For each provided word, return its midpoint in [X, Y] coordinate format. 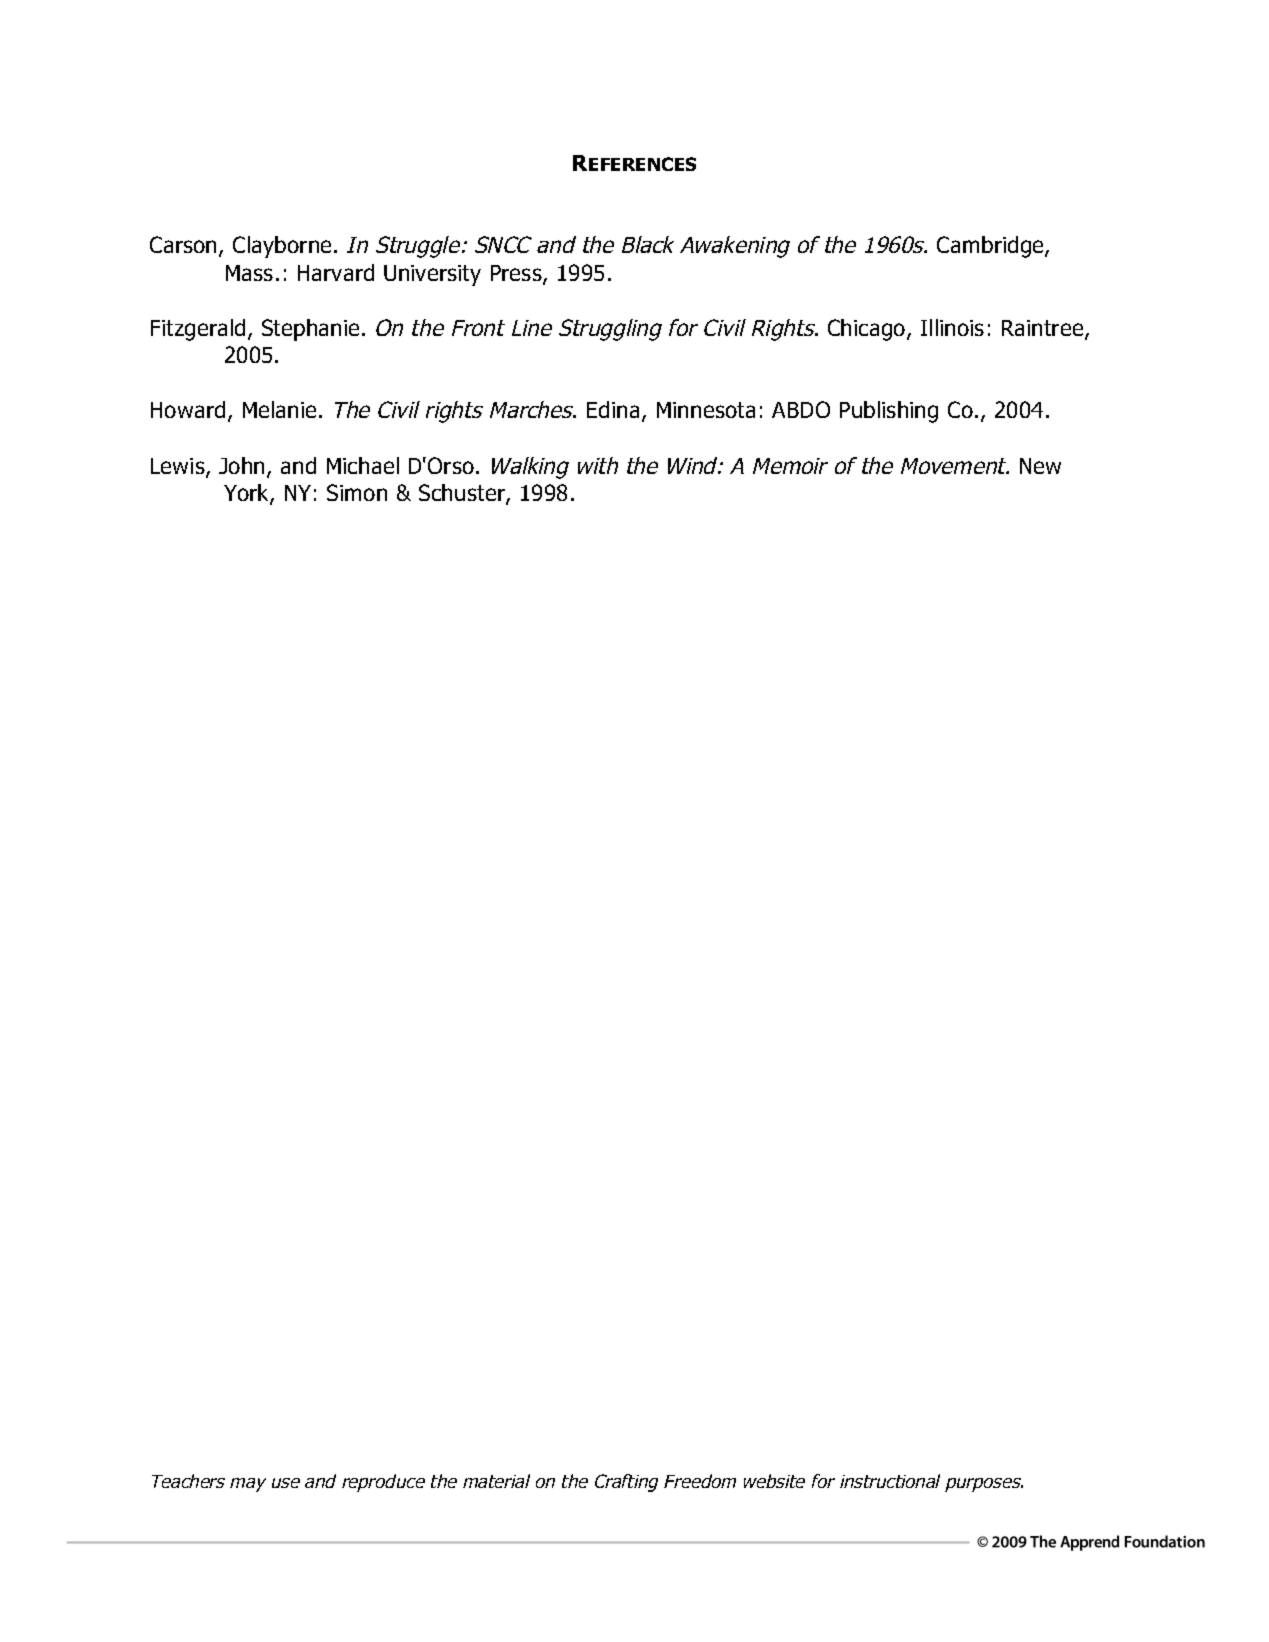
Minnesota [706, 410]
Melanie [279, 409]
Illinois [952, 327]
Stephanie [310, 330]
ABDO [801, 409]
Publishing [889, 412]
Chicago [868, 330]
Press [517, 274]
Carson [185, 246]
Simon [357, 492]
